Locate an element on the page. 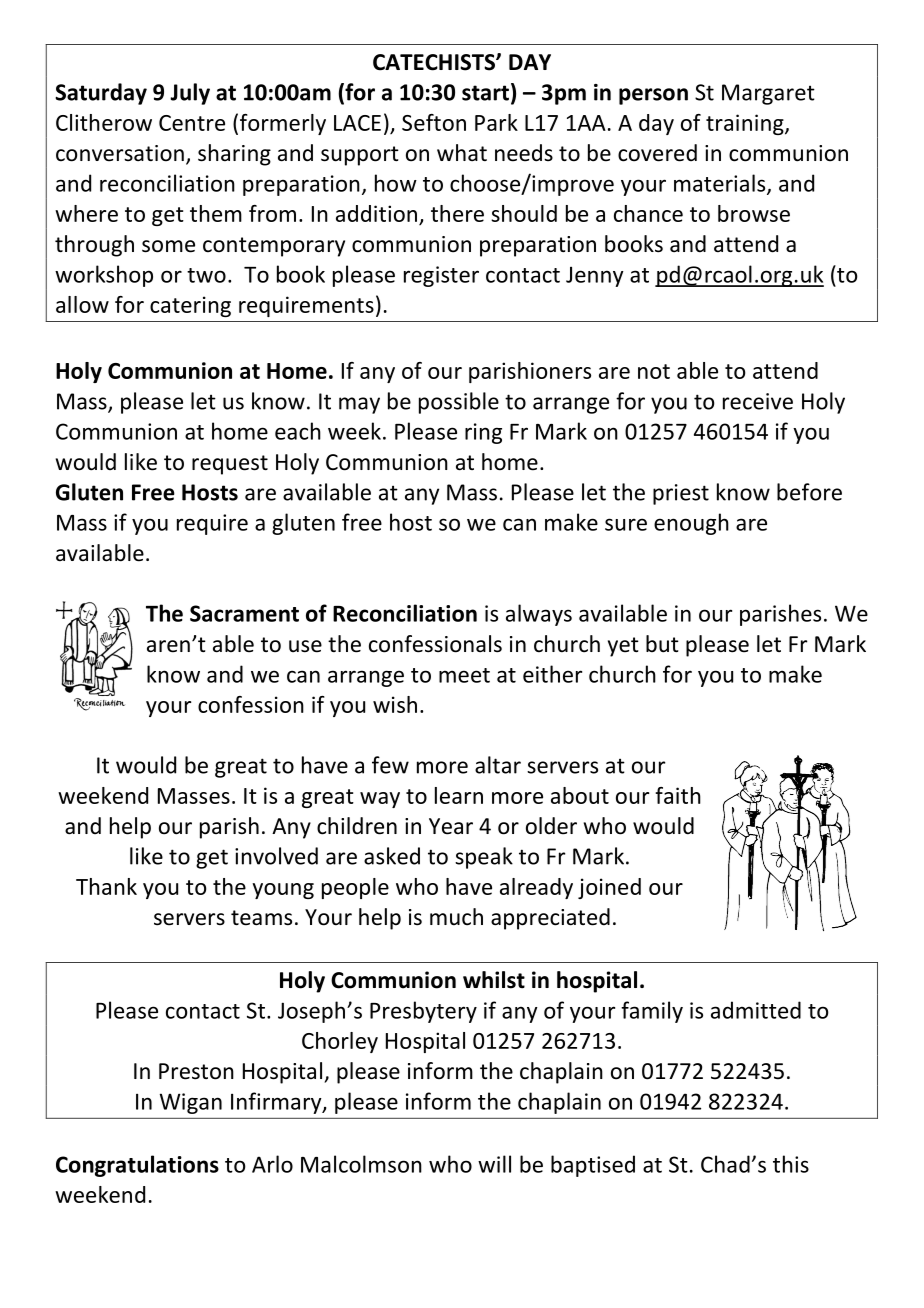  Centre is located at coordinates (192, 123).
